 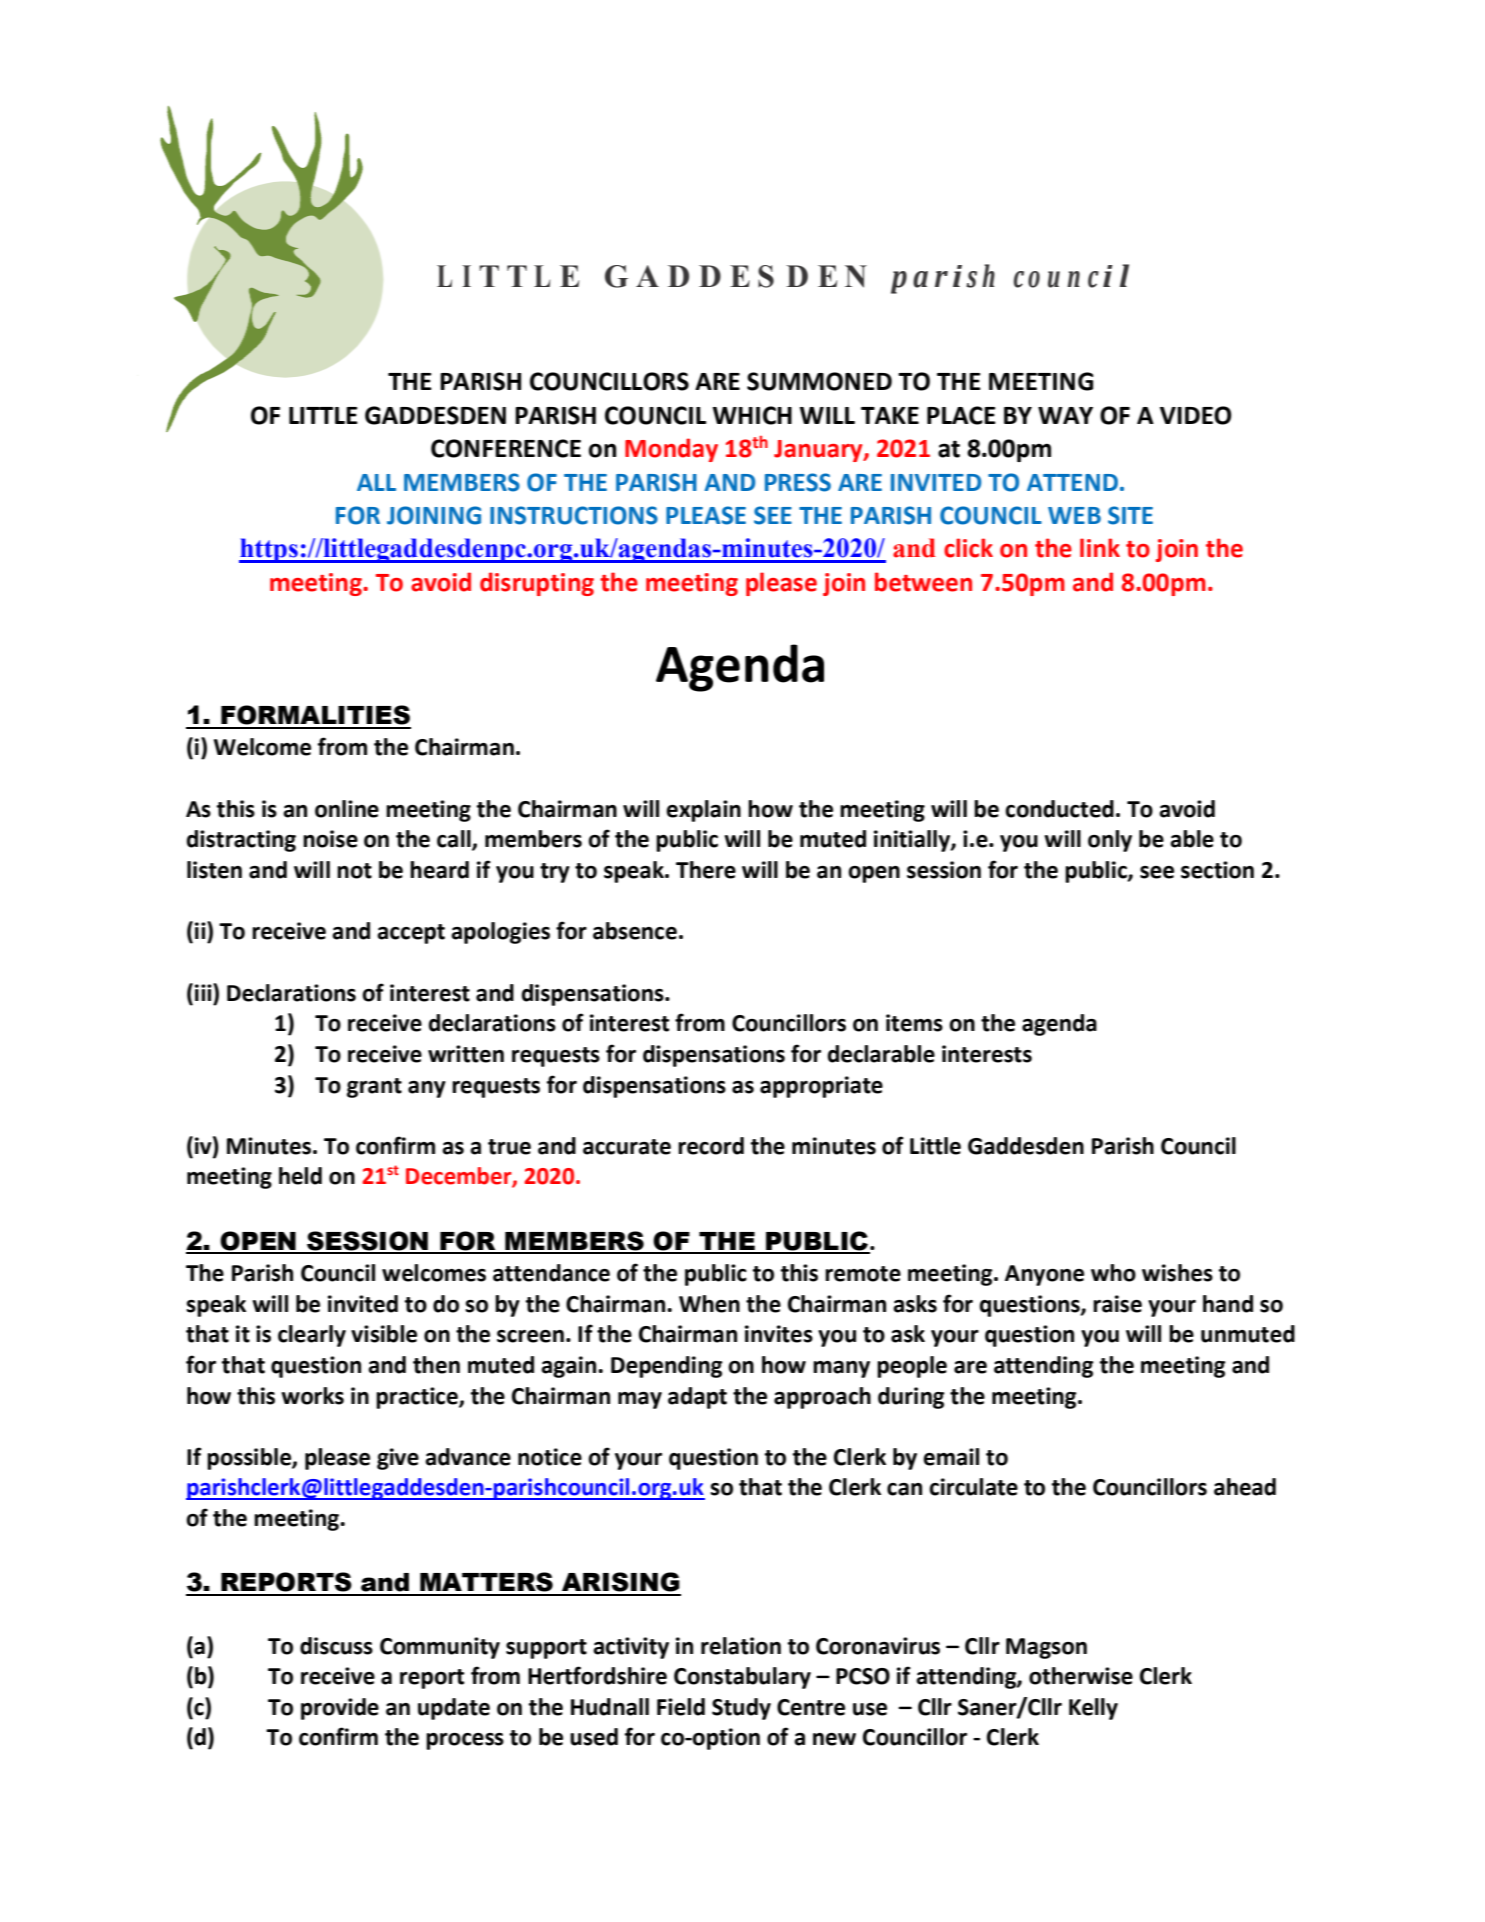 What do you see at coordinates (914, 1023) in the image?
I see `items` at bounding box center [914, 1023].
